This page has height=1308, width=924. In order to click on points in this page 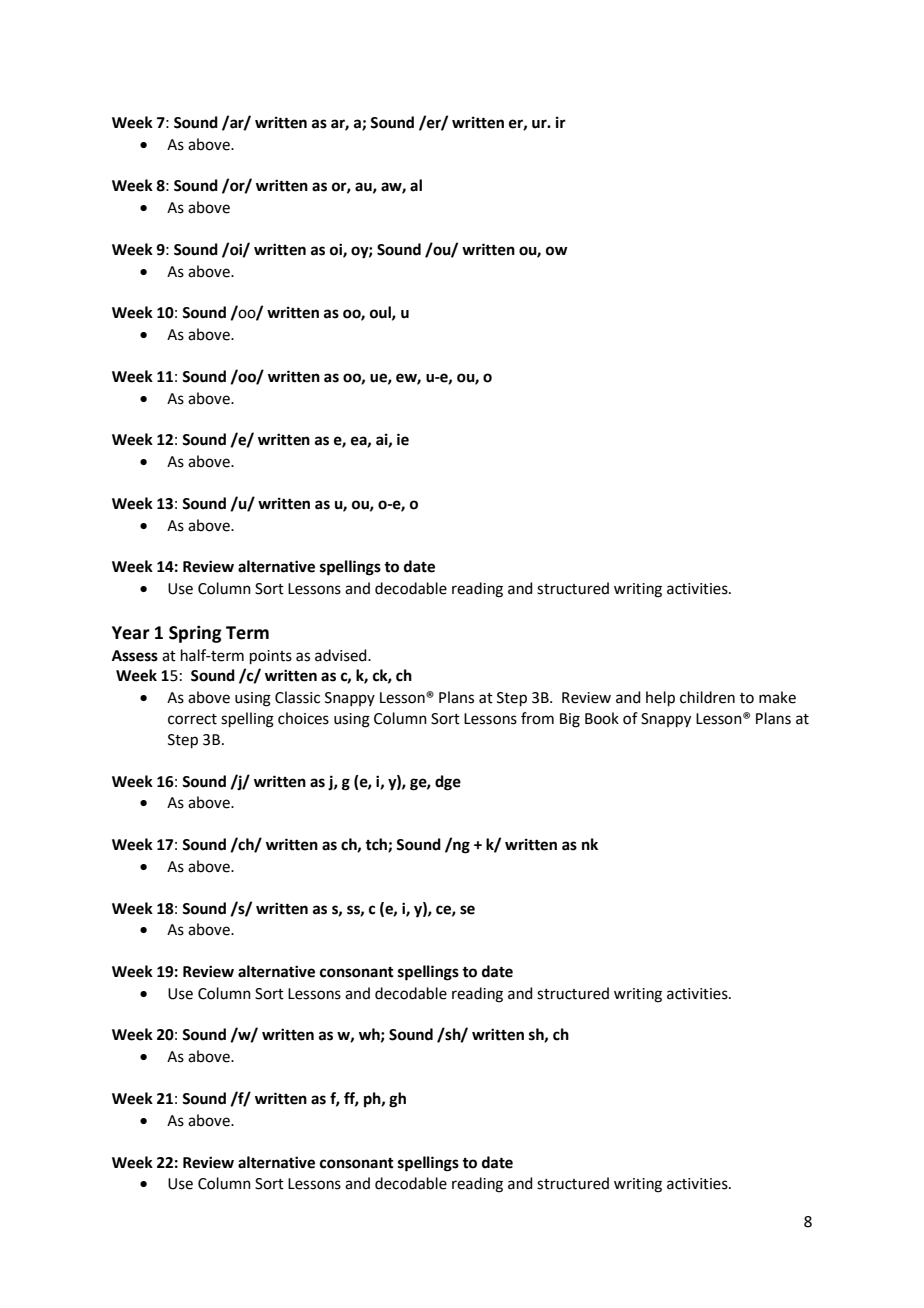, I will do `click(271, 657)`.
